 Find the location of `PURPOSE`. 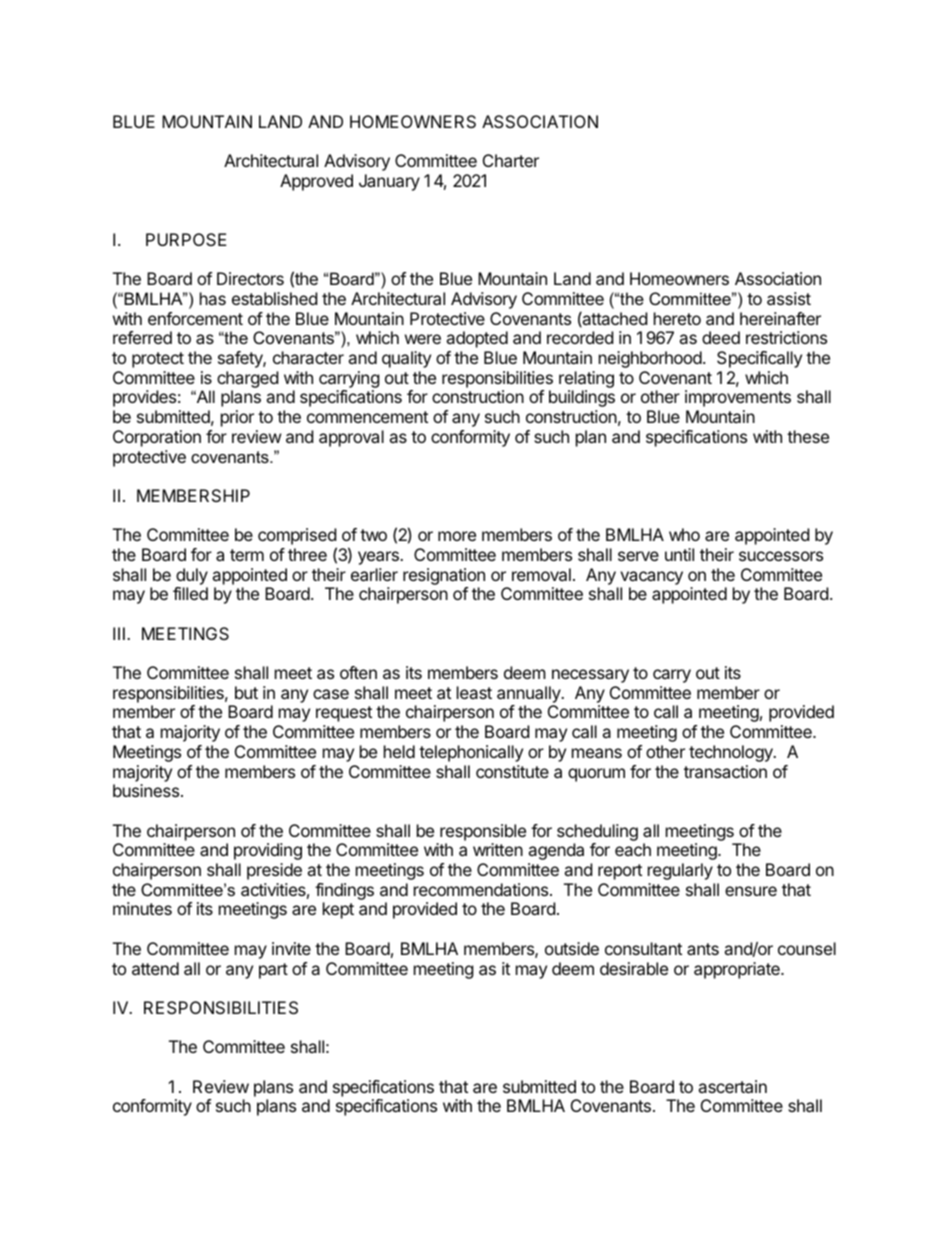

PURPOSE is located at coordinates (186, 239).
